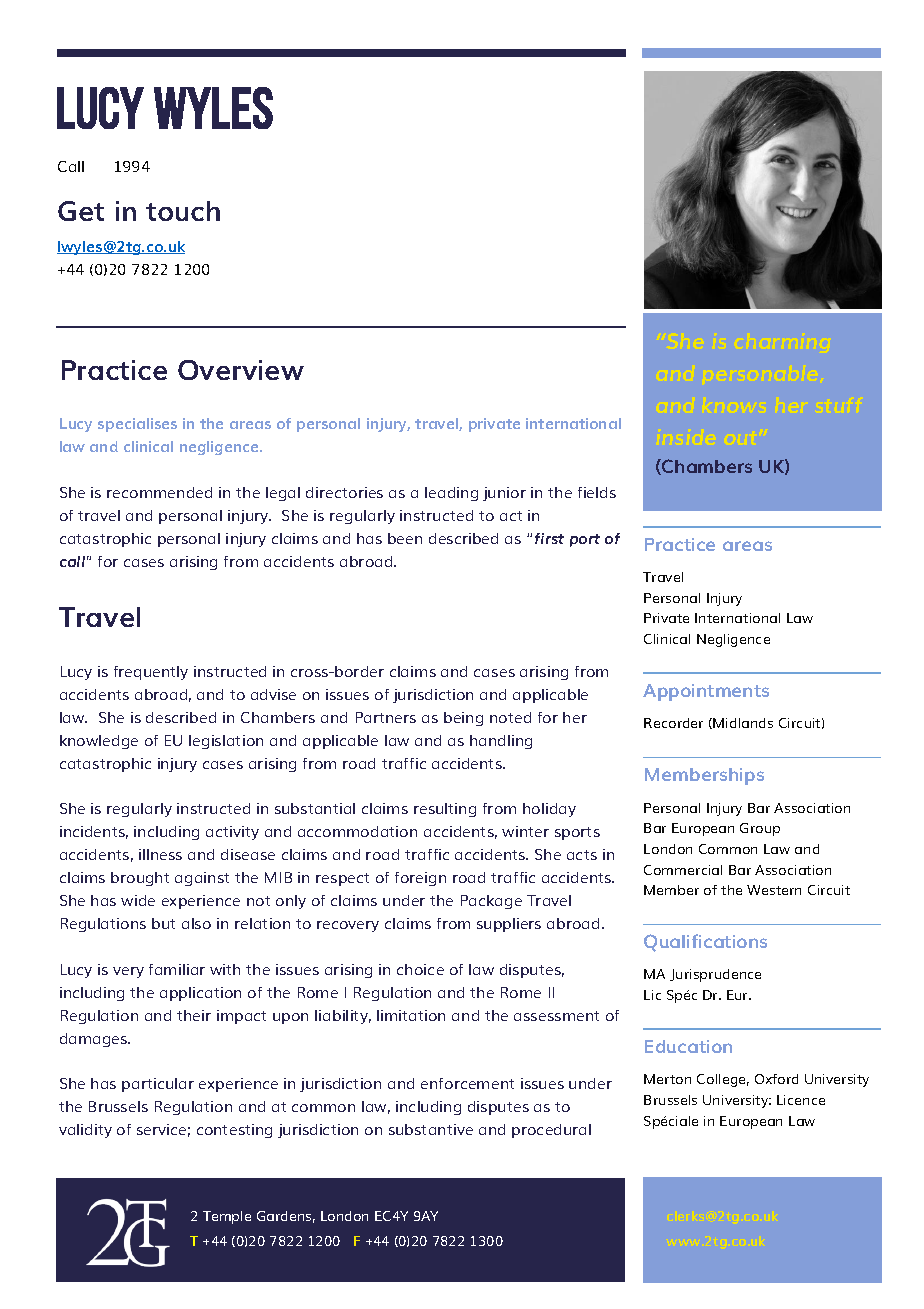 Image resolution: width=924 pixels, height=1309 pixels. I want to click on been, so click(405, 538).
